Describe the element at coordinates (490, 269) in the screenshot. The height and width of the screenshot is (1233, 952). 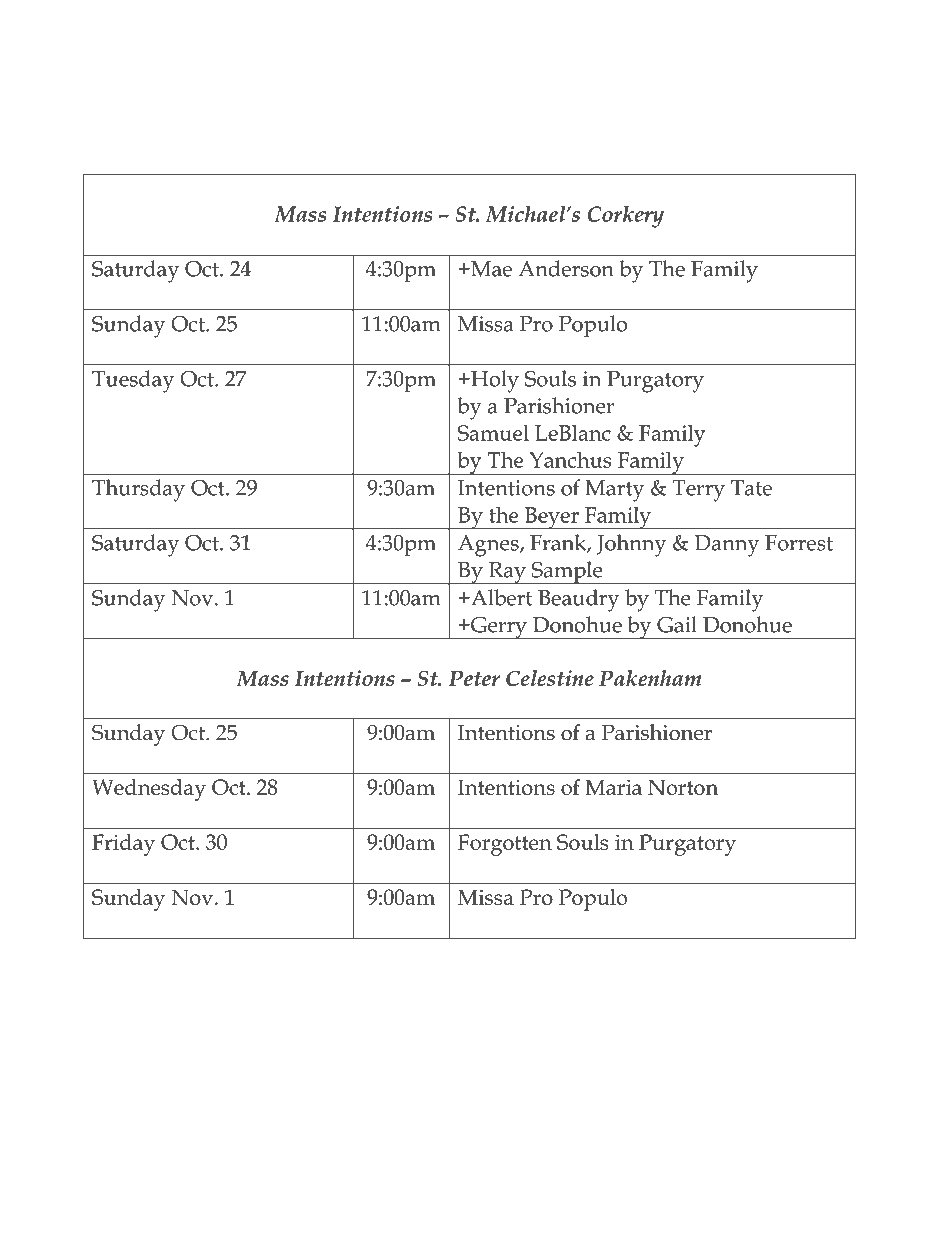
I see `Mae` at that location.
